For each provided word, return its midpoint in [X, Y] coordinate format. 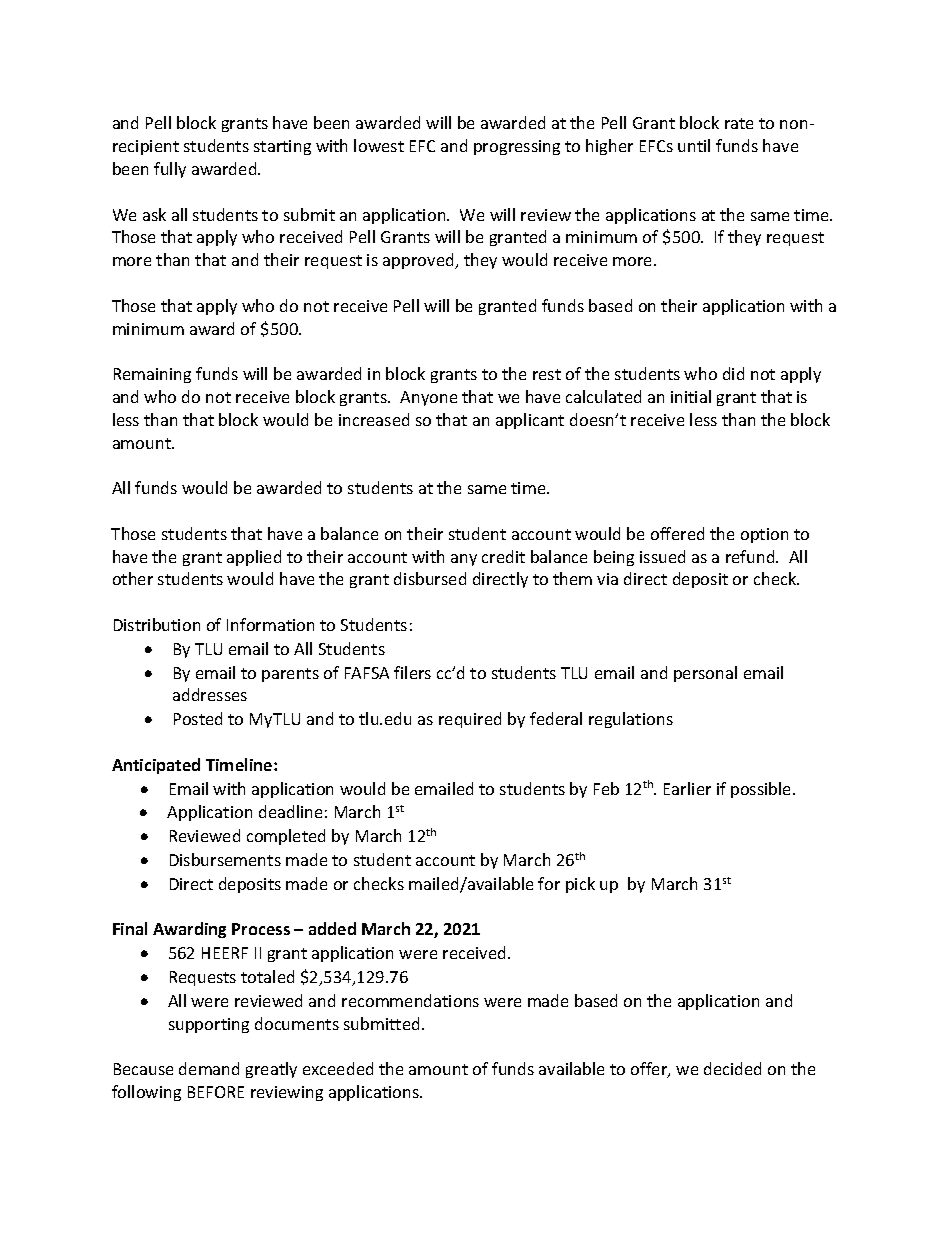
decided [732, 1068]
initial [691, 396]
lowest [379, 145]
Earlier [687, 788]
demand [209, 1068]
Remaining [152, 375]
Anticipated [156, 766]
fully [170, 170]
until [694, 145]
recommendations [410, 1000]
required [470, 720]
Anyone [428, 398]
